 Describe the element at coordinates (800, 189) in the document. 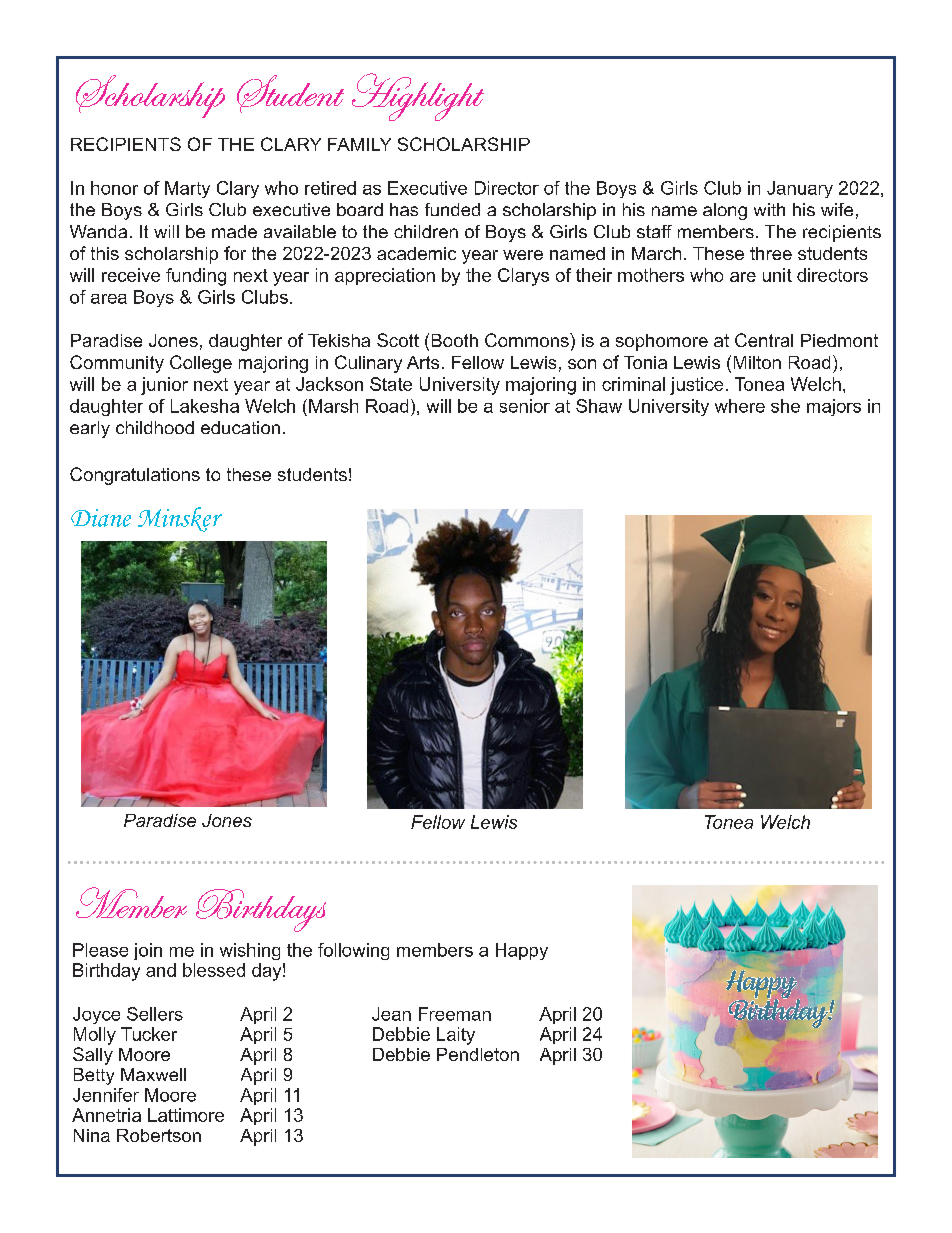

I see `January` at that location.
